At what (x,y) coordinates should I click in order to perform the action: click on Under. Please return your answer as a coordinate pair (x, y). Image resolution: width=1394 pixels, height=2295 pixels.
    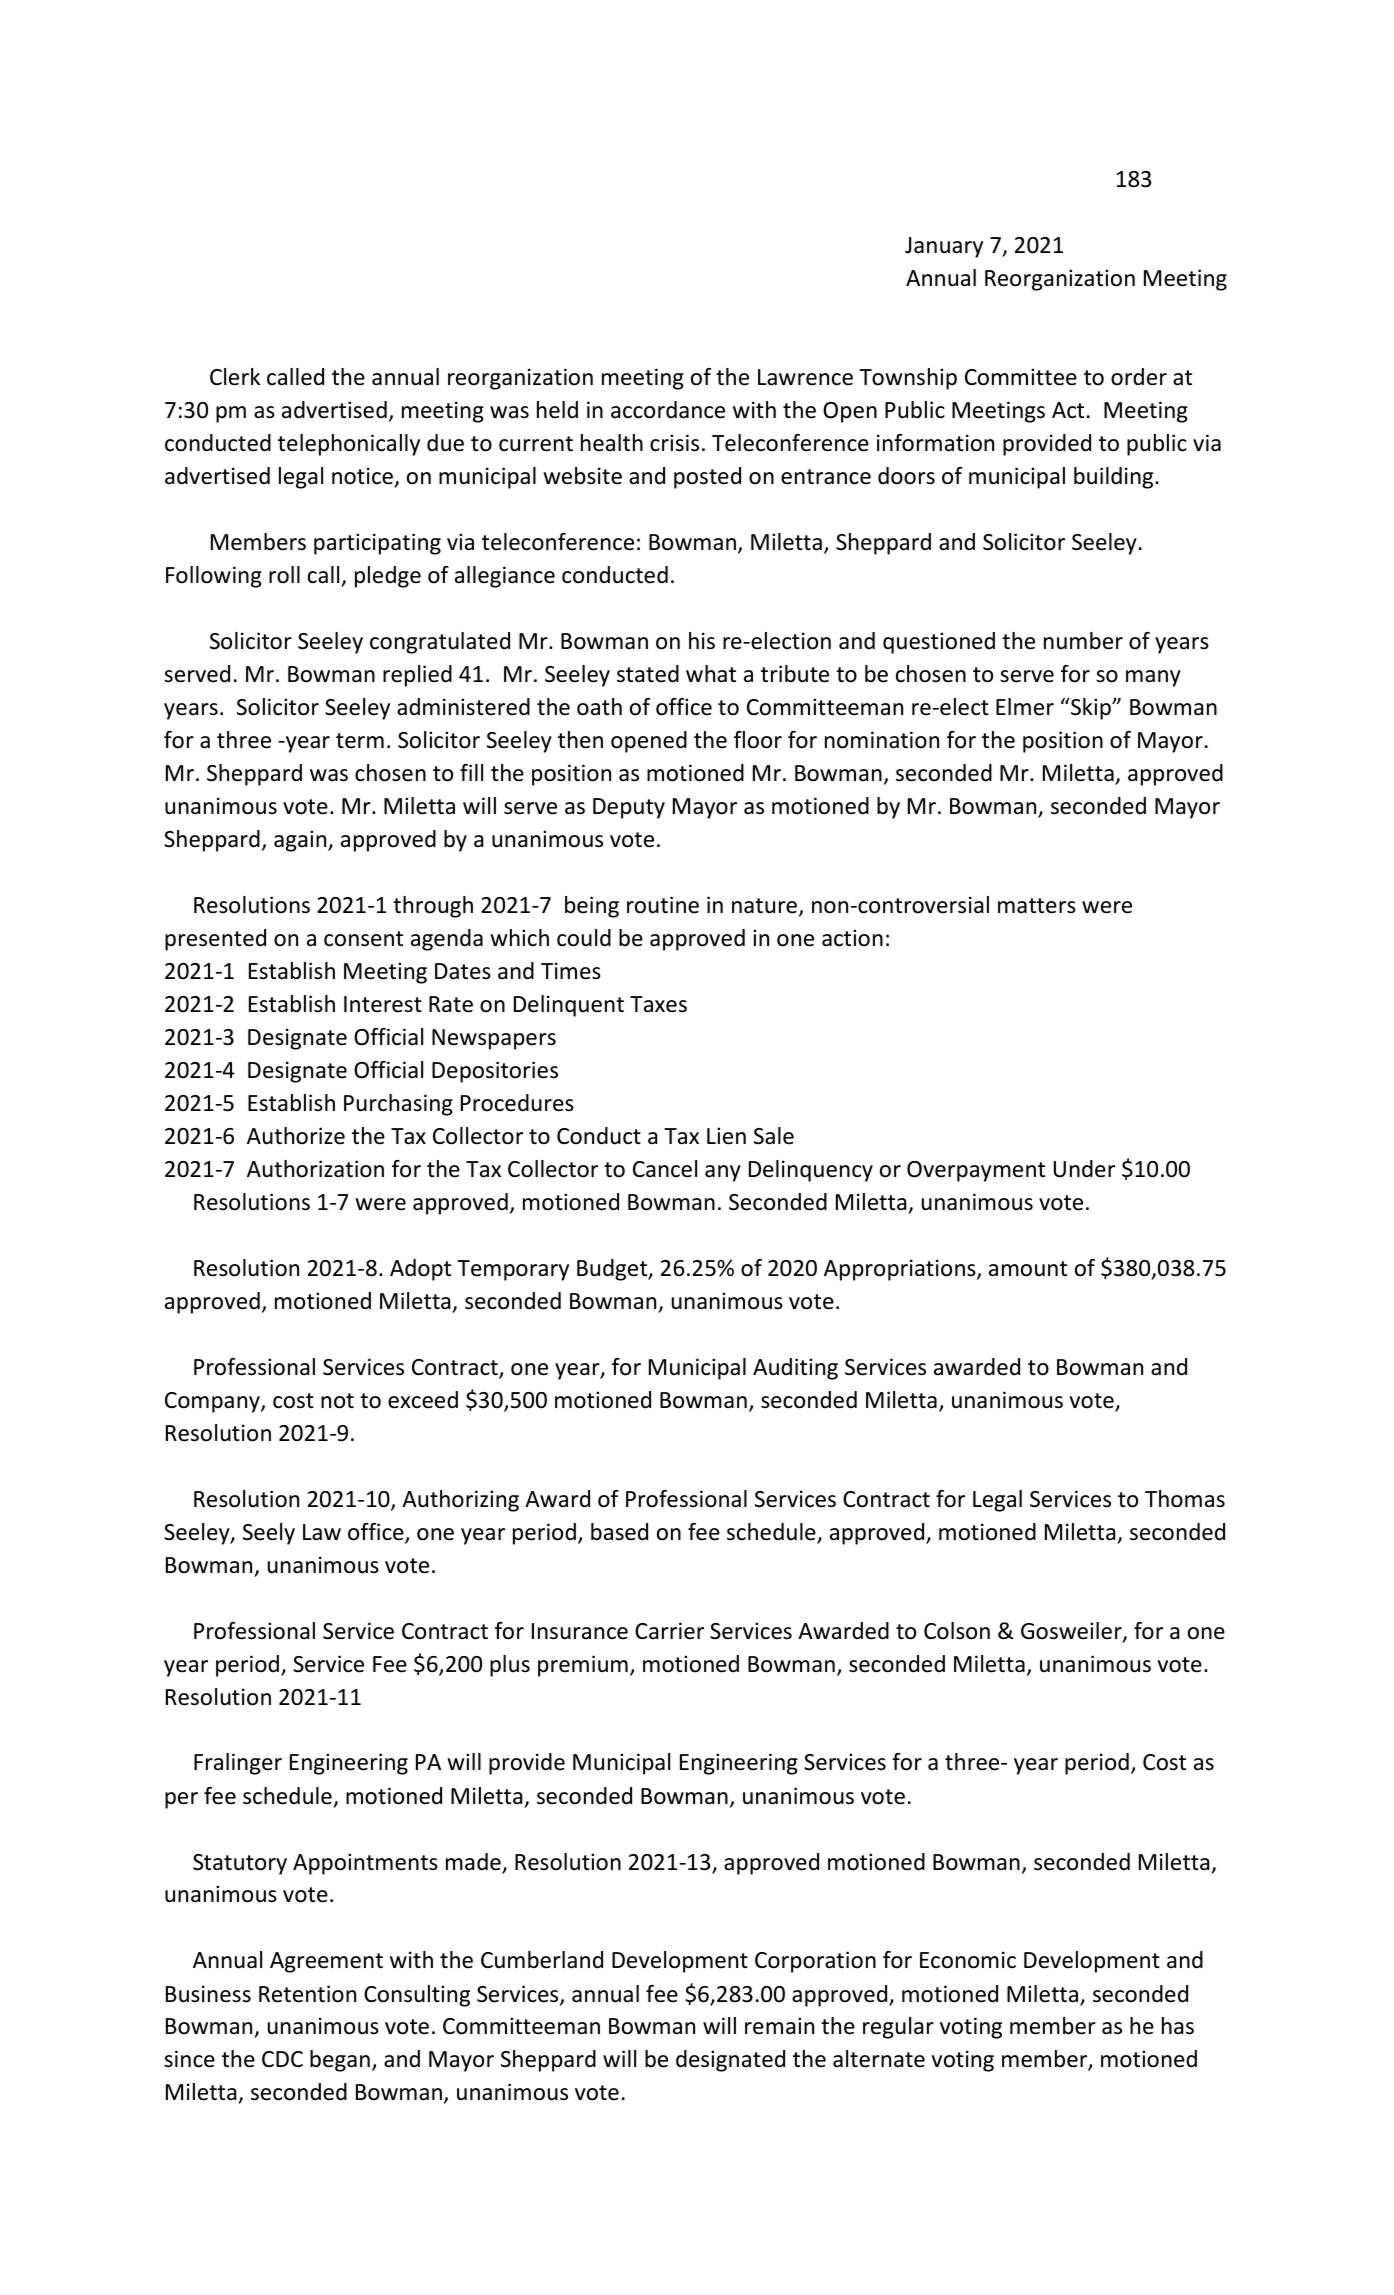
    Looking at the image, I should click on (1084, 1169).
